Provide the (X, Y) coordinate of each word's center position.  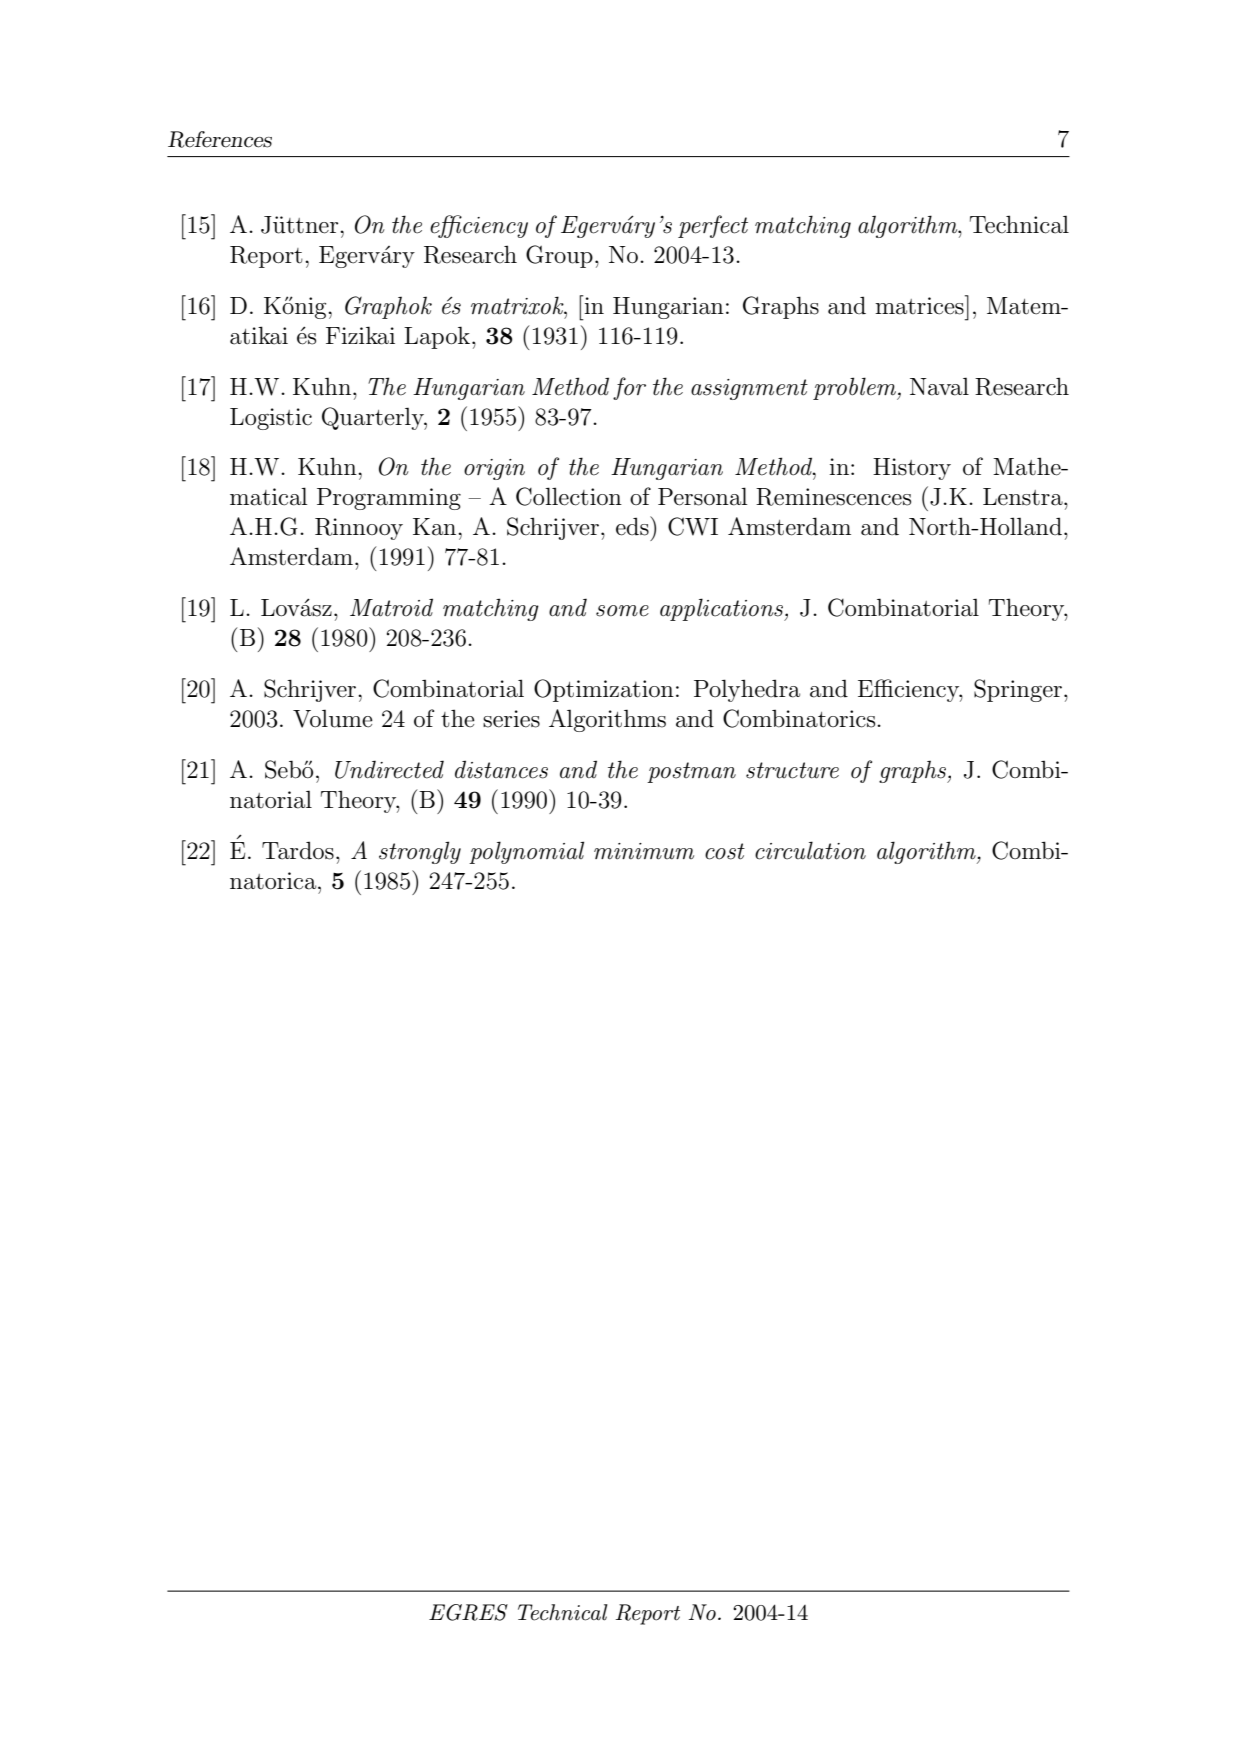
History (912, 469)
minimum (644, 851)
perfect (713, 226)
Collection (569, 496)
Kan (436, 527)
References (220, 139)
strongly (420, 852)
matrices (920, 305)
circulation (810, 850)
